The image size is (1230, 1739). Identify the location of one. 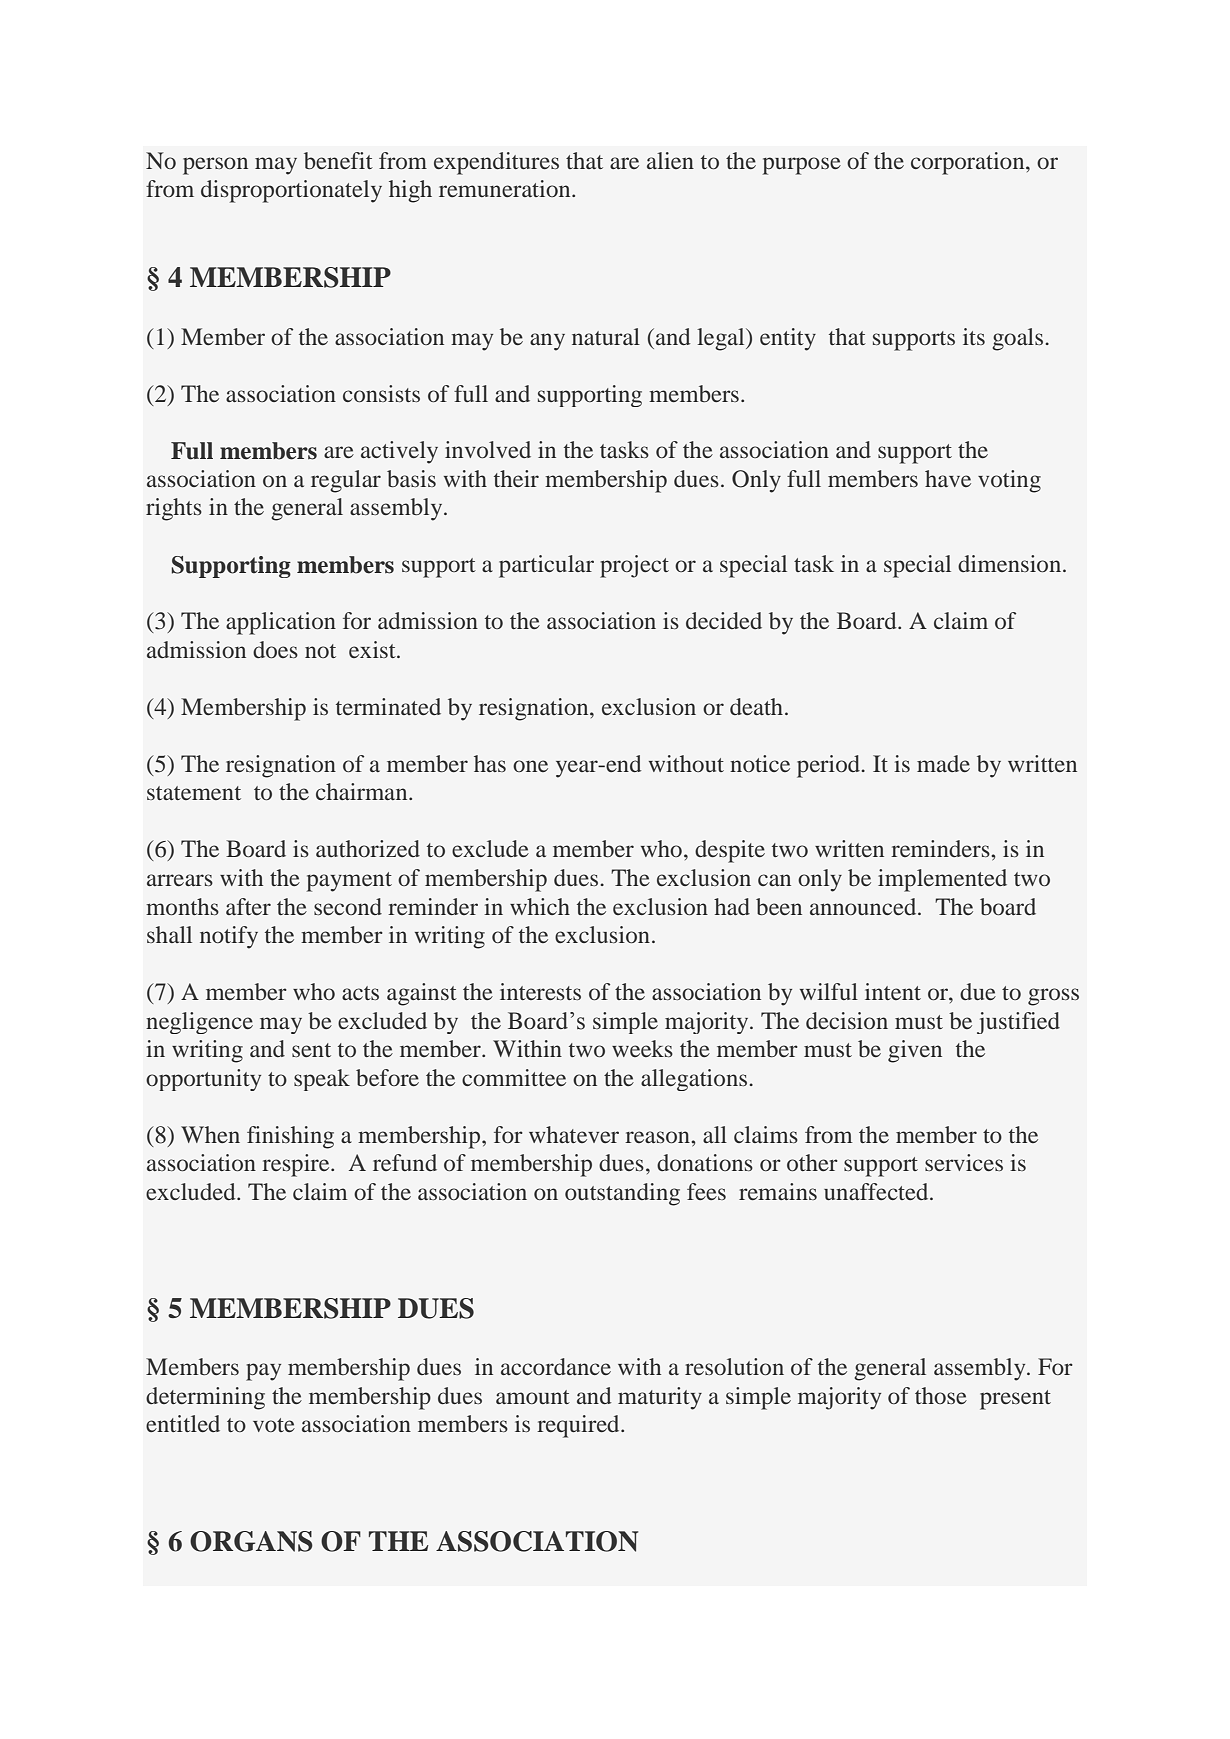
(530, 766).
